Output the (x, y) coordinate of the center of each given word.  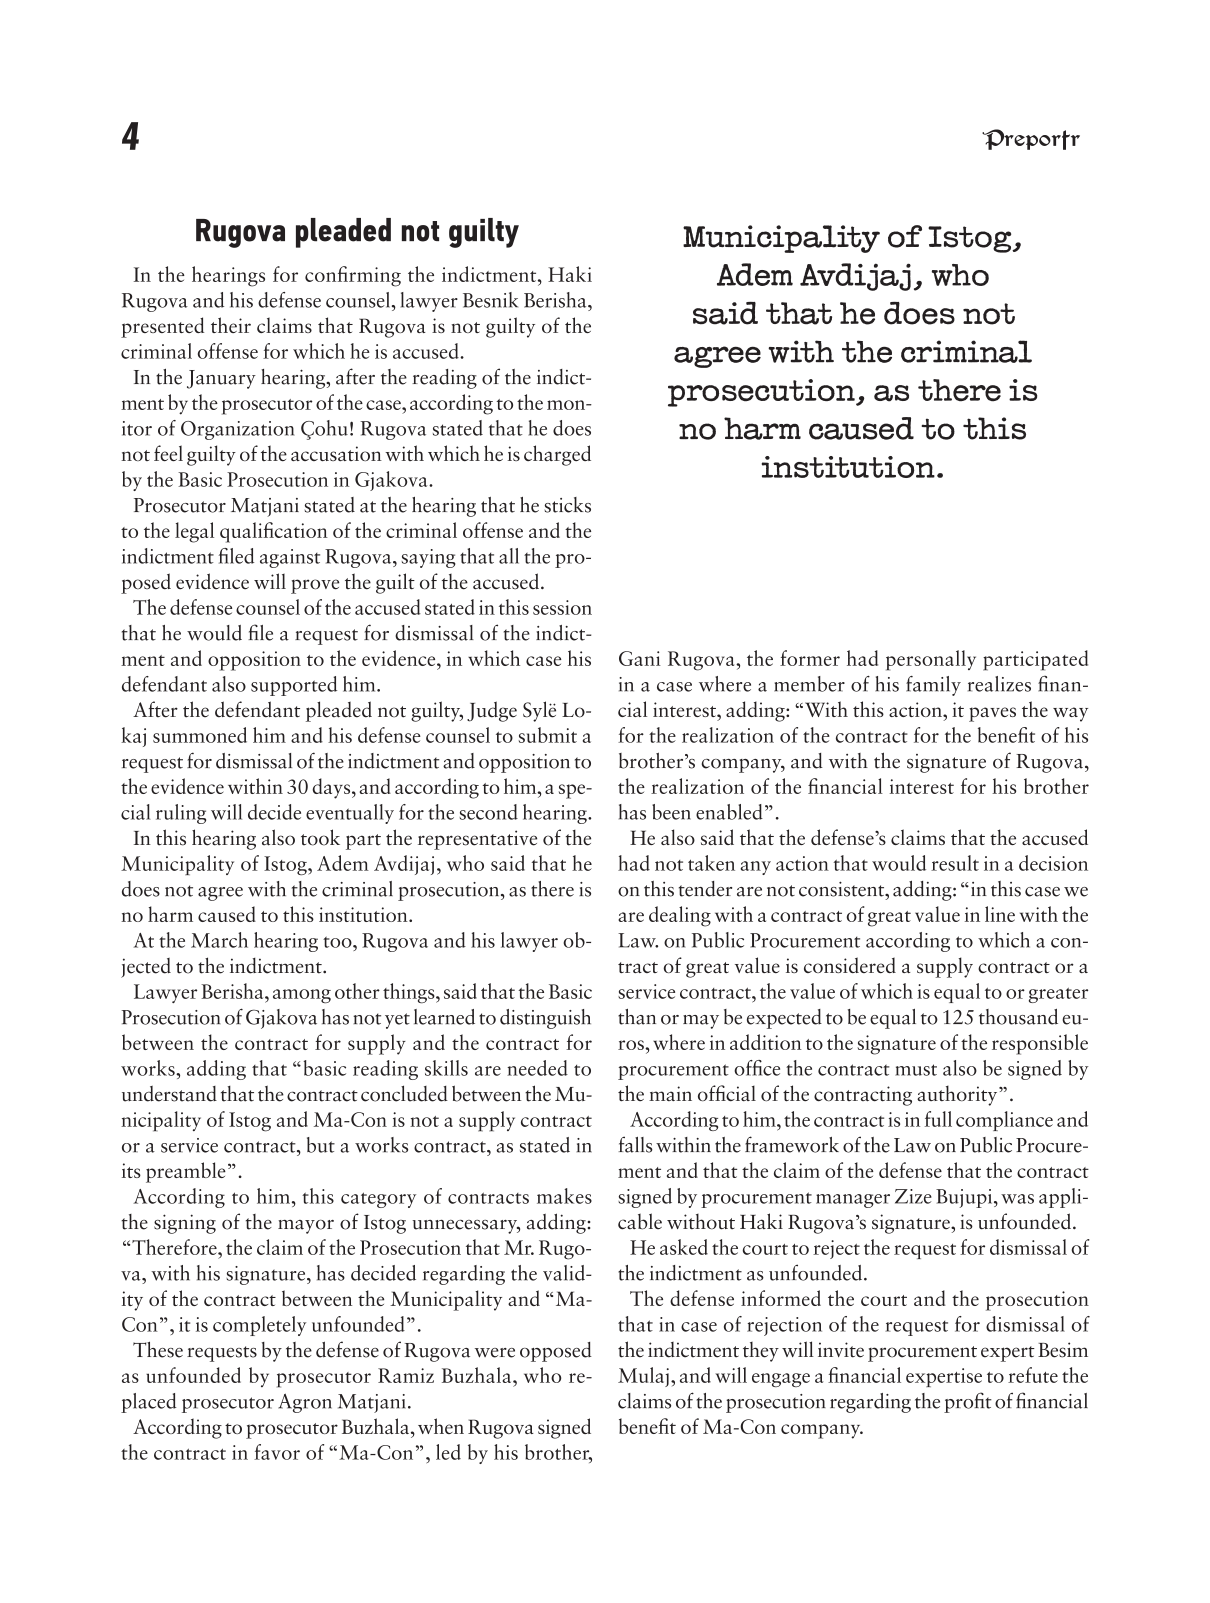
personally (931, 660)
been (671, 812)
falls (635, 1144)
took (320, 837)
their (231, 325)
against (290, 558)
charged (557, 455)
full (938, 1119)
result (955, 863)
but (321, 1145)
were (495, 1353)
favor (277, 1452)
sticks (567, 505)
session (562, 607)
